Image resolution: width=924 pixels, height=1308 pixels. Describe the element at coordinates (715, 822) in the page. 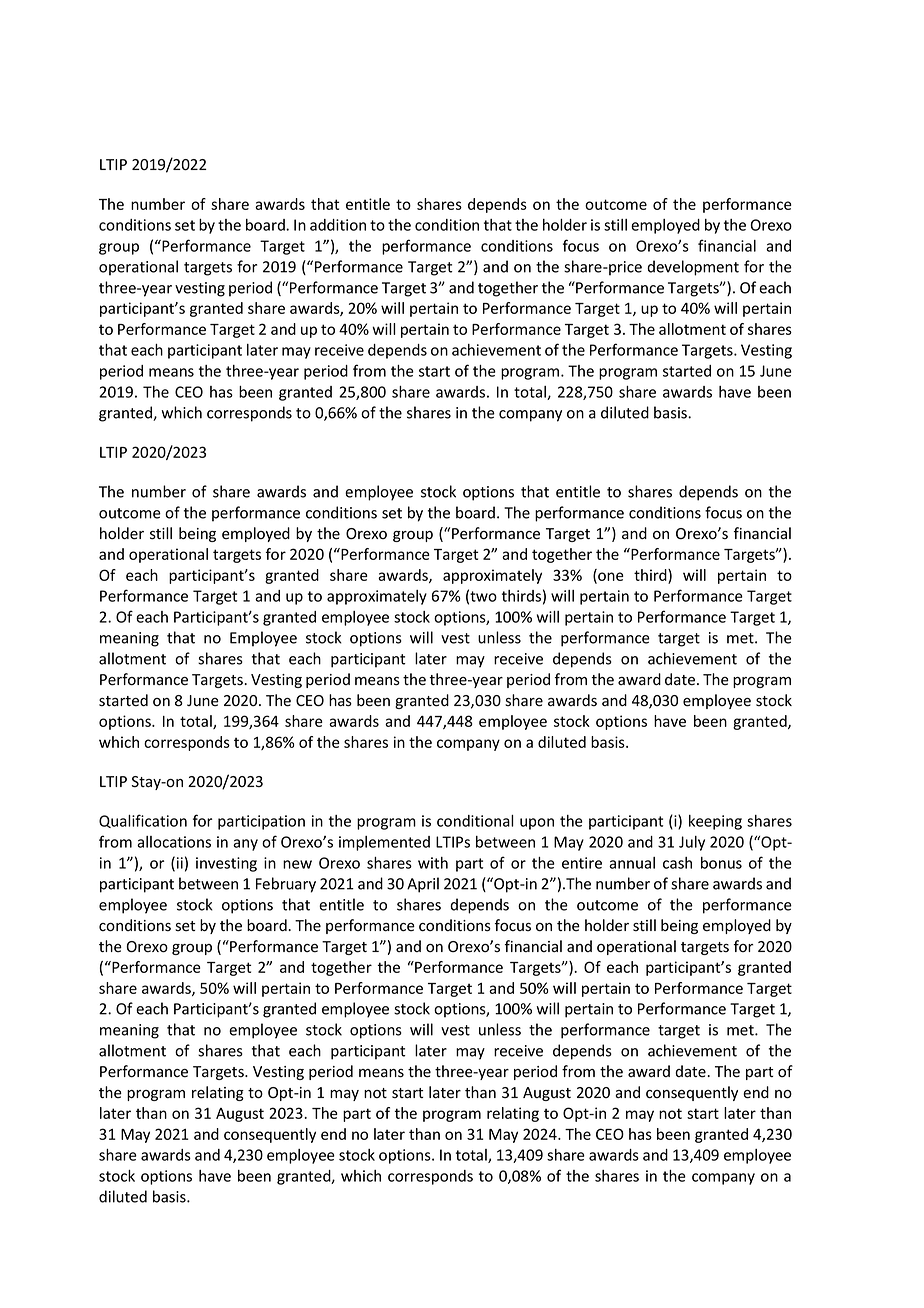

I see `keeping` at that location.
